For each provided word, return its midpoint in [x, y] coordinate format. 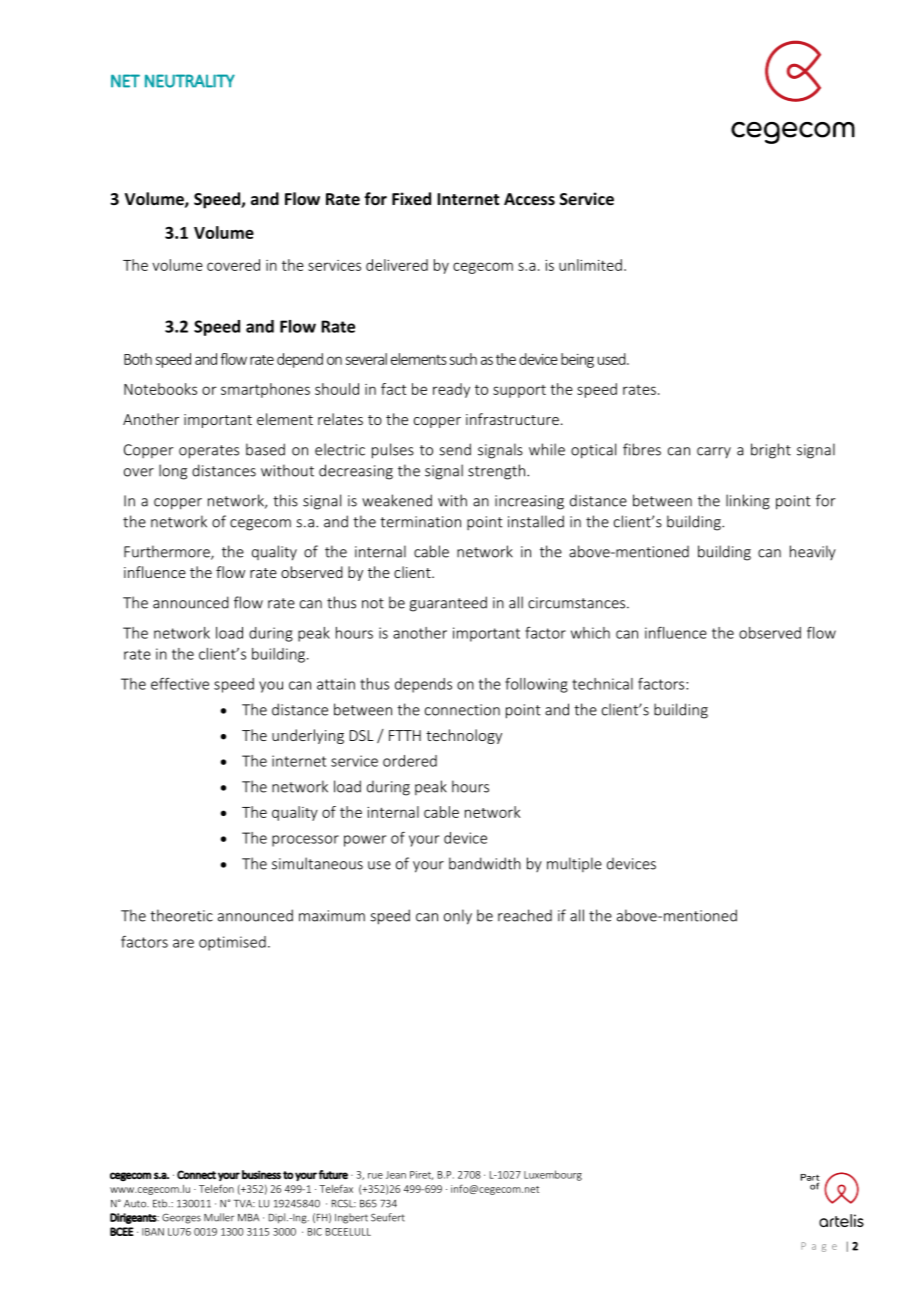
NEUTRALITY [190, 81]
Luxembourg [553, 1175]
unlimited [590, 265]
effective [180, 684]
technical [602, 684]
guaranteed [448, 604]
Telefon [216, 1188]
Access [529, 199]
